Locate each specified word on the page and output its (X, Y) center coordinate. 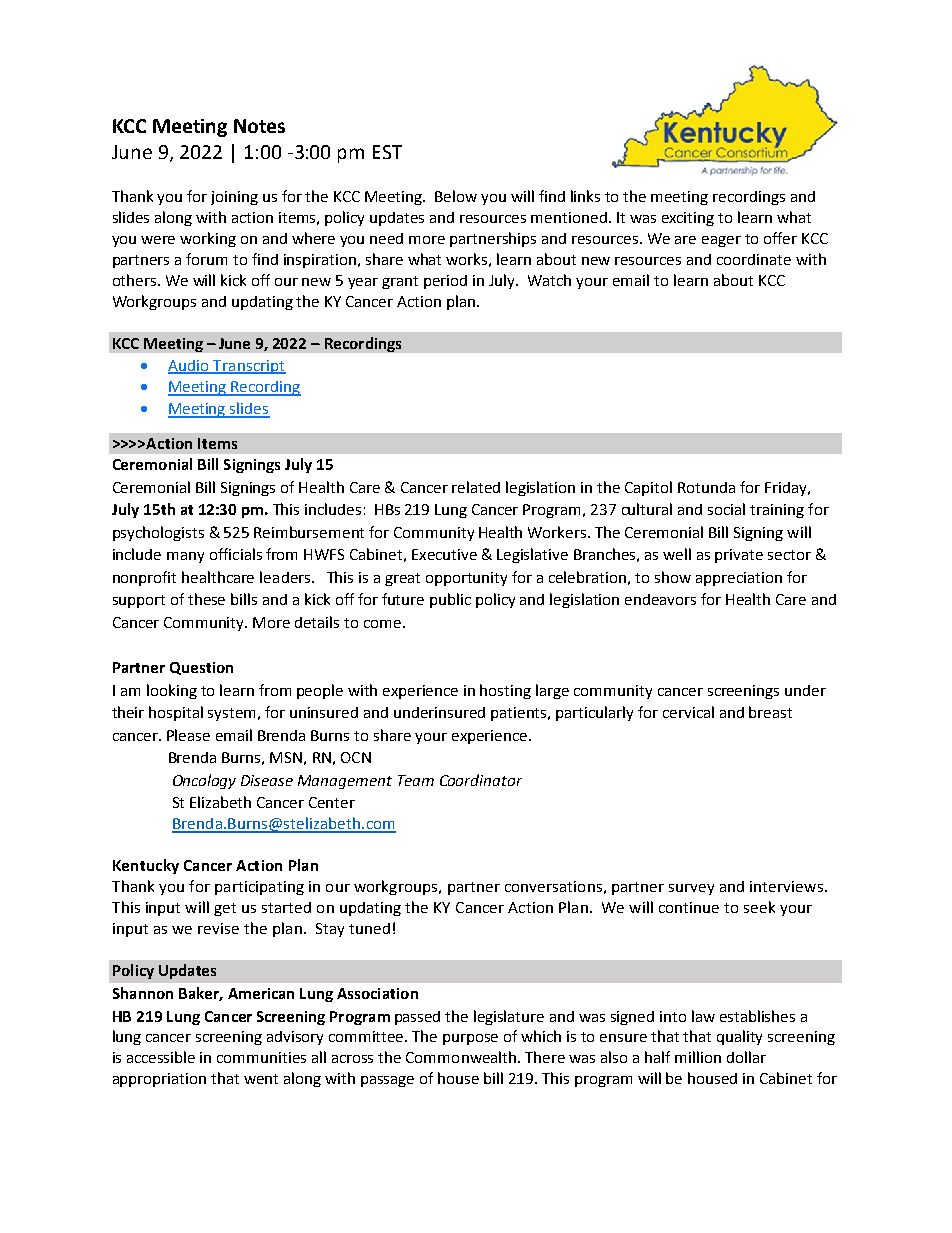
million (698, 1057)
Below (456, 196)
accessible (161, 1057)
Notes (259, 126)
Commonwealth (461, 1057)
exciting (688, 219)
